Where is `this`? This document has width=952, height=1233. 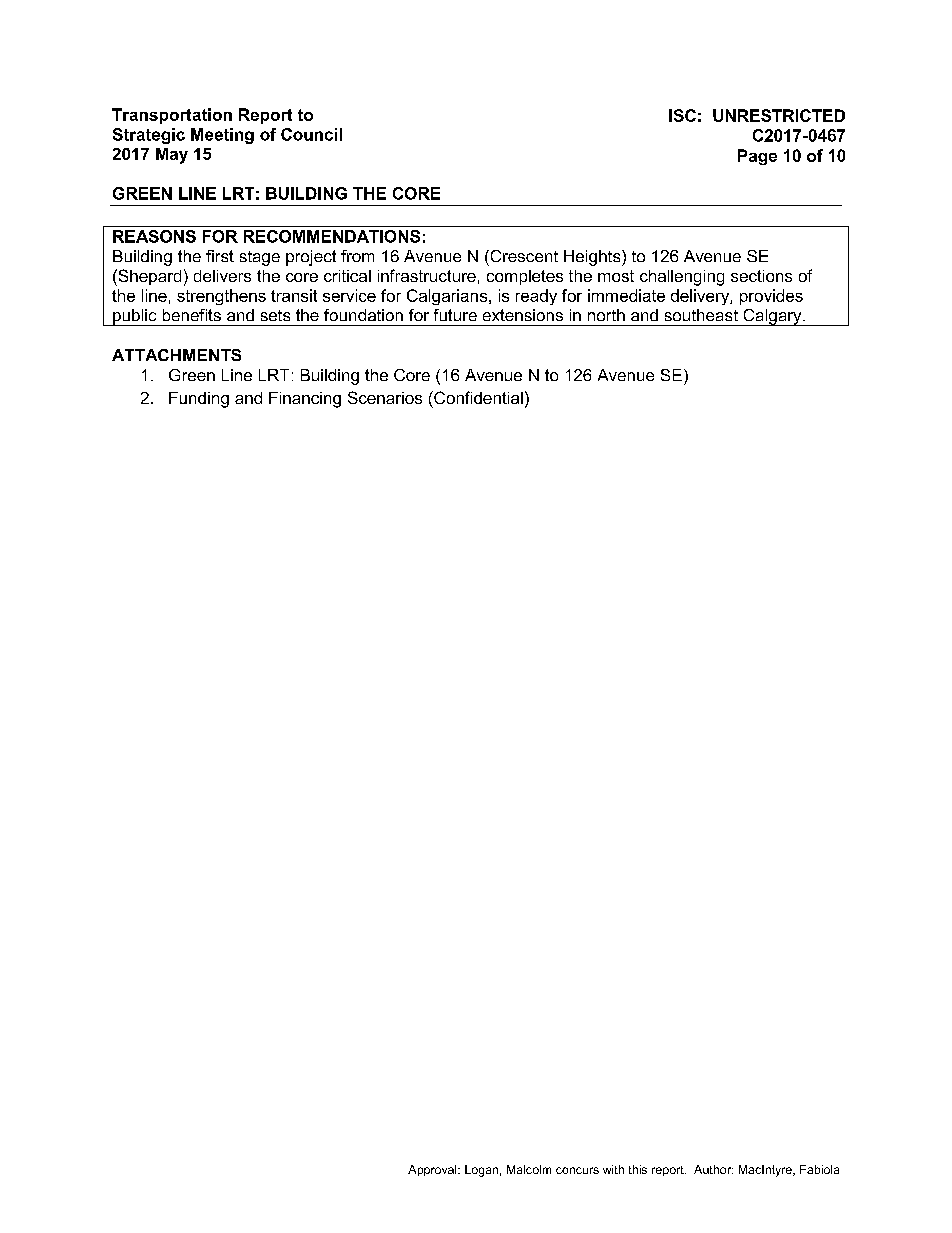
this is located at coordinates (638, 1169).
